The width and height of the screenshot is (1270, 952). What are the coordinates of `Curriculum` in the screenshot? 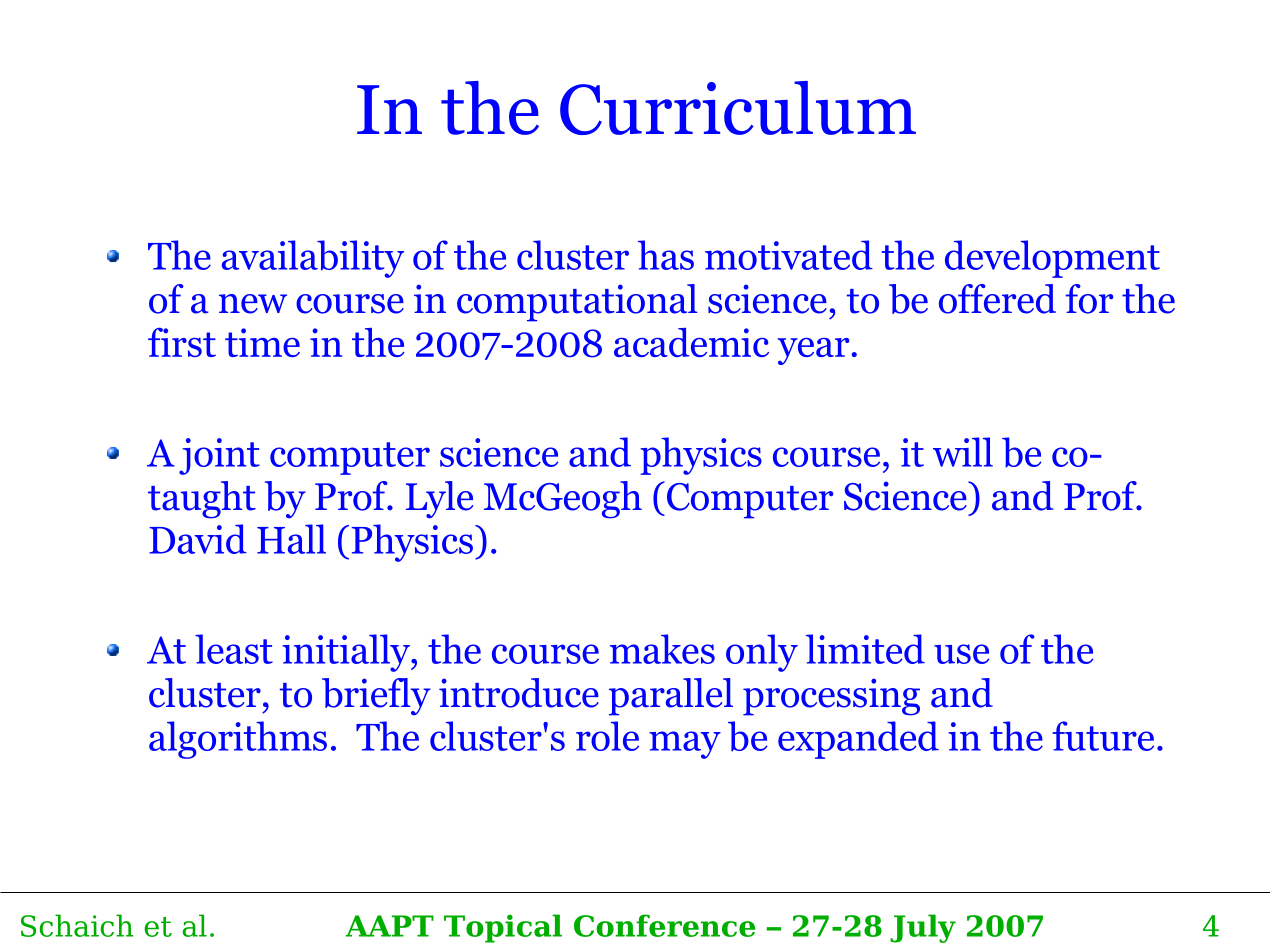 It's located at (738, 108).
